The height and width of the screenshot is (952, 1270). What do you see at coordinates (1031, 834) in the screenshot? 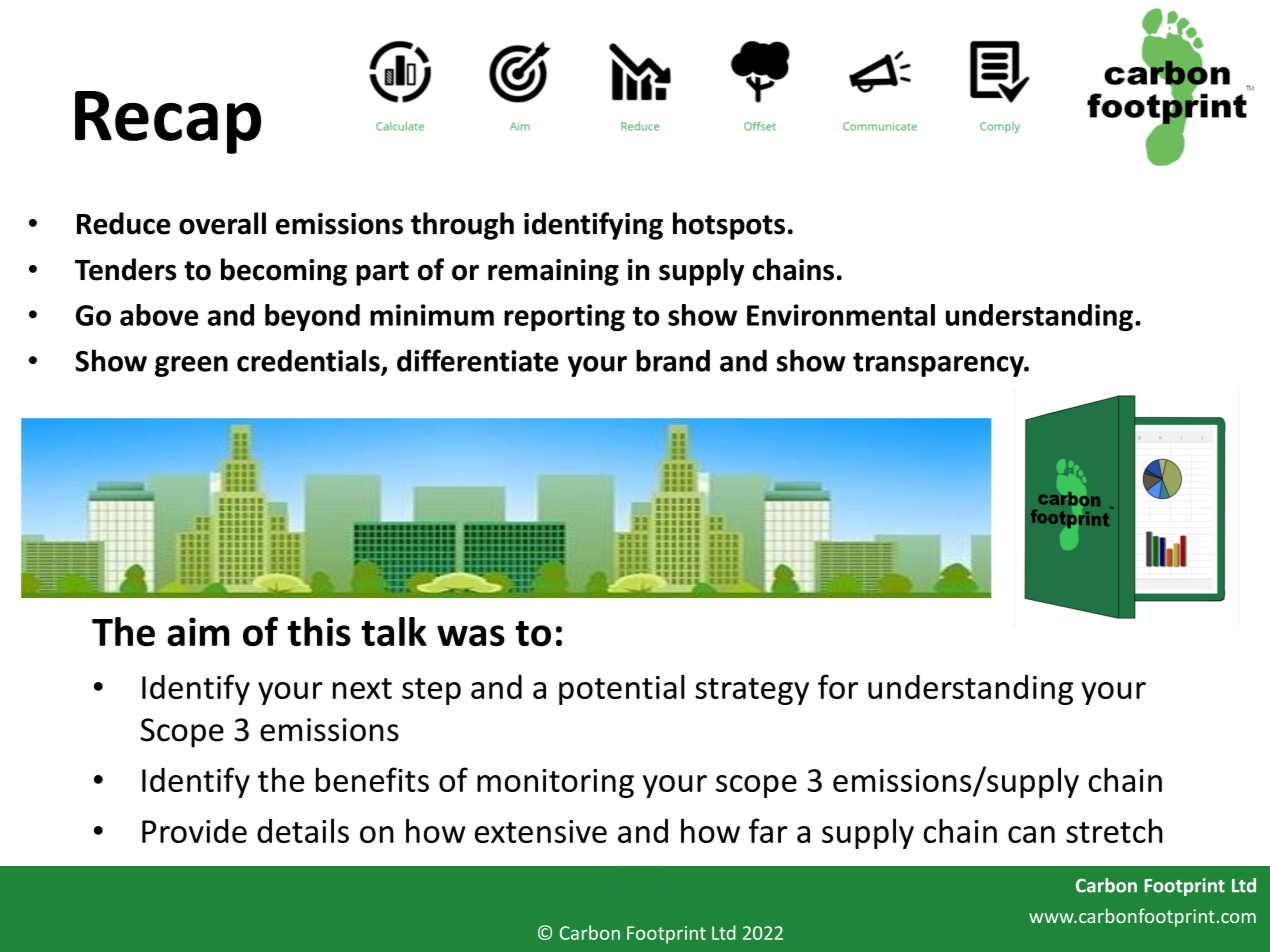
I see `can` at bounding box center [1031, 834].
